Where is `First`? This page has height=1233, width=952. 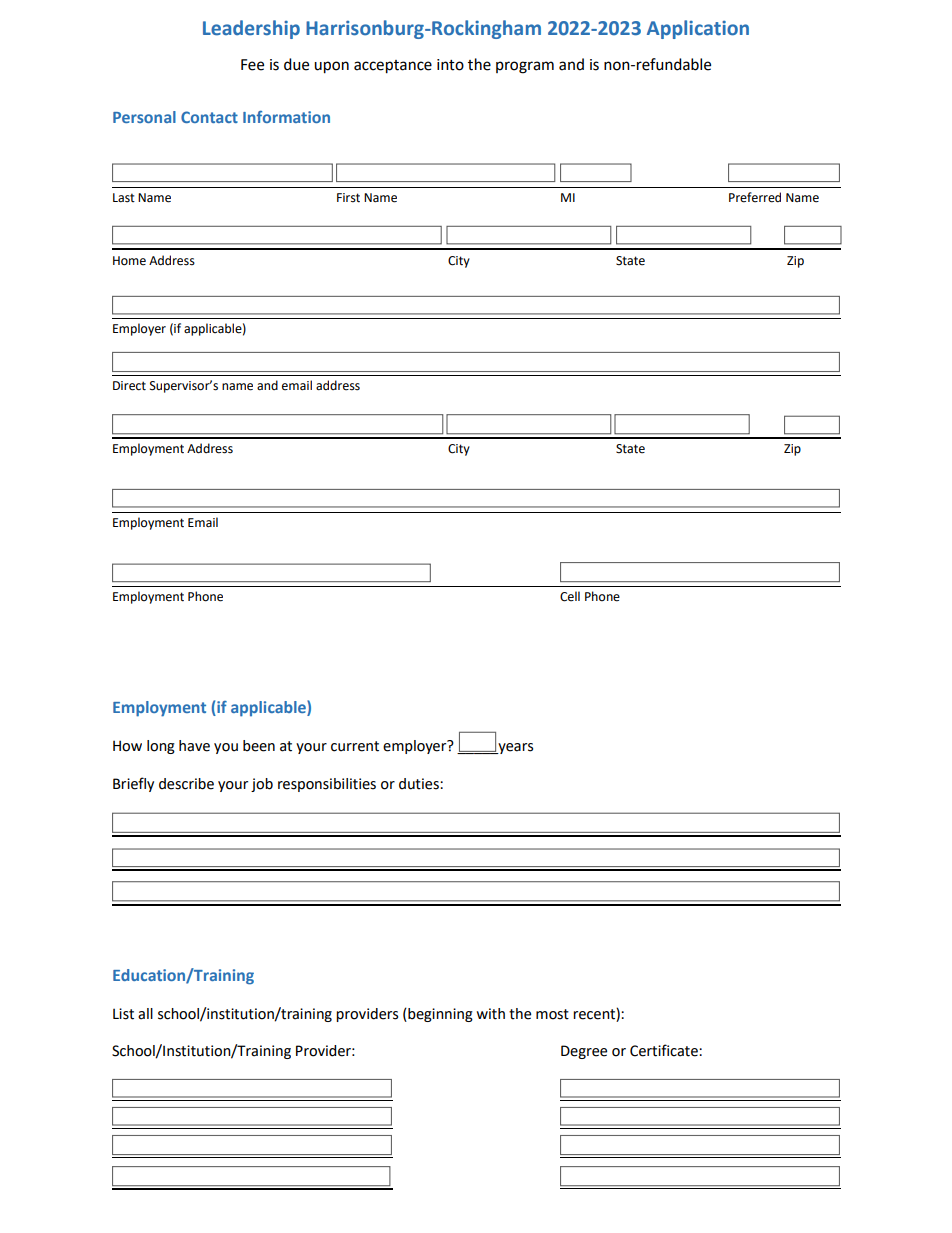 First is located at coordinates (348, 198).
